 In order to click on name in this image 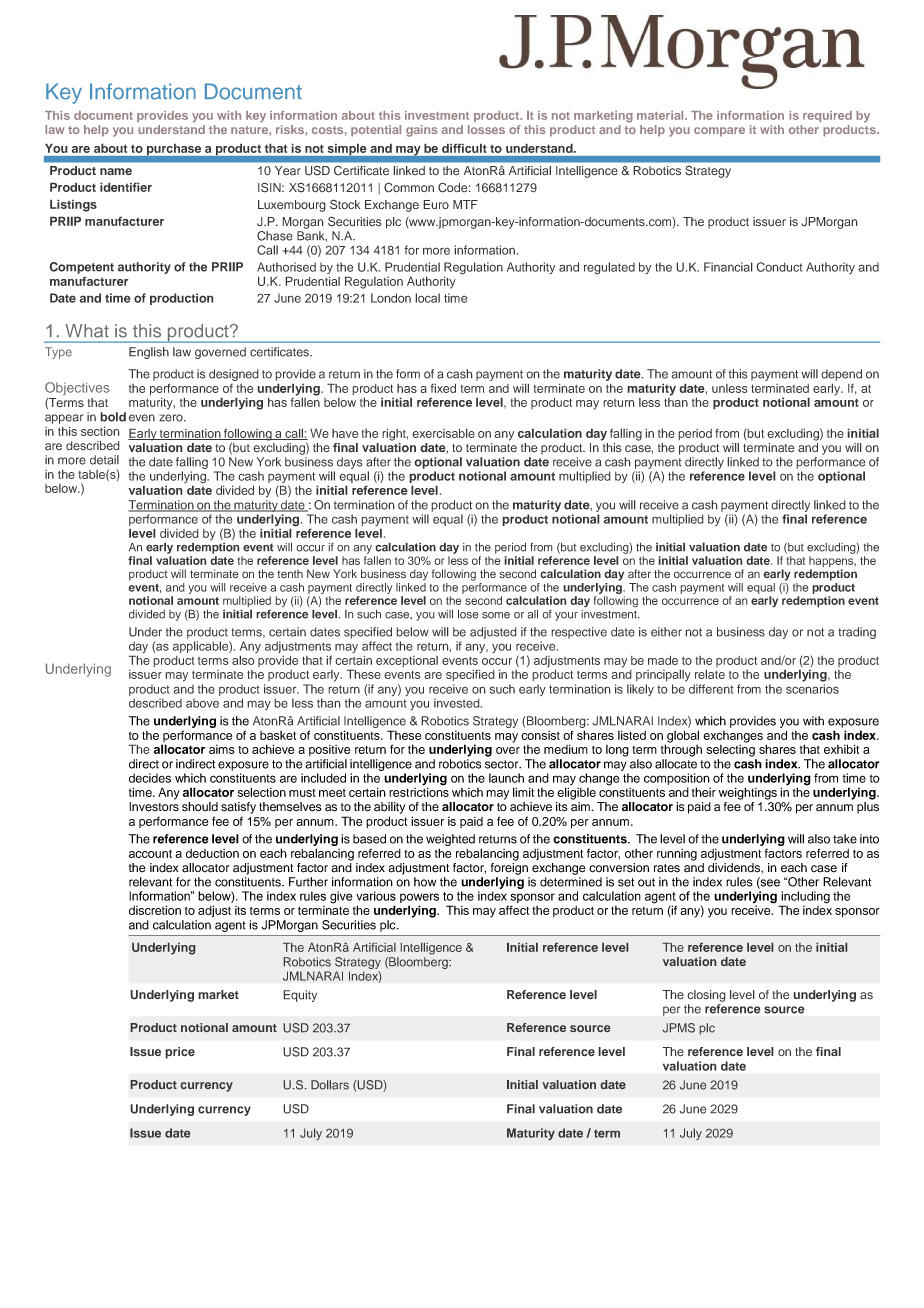, I will do `click(116, 171)`.
